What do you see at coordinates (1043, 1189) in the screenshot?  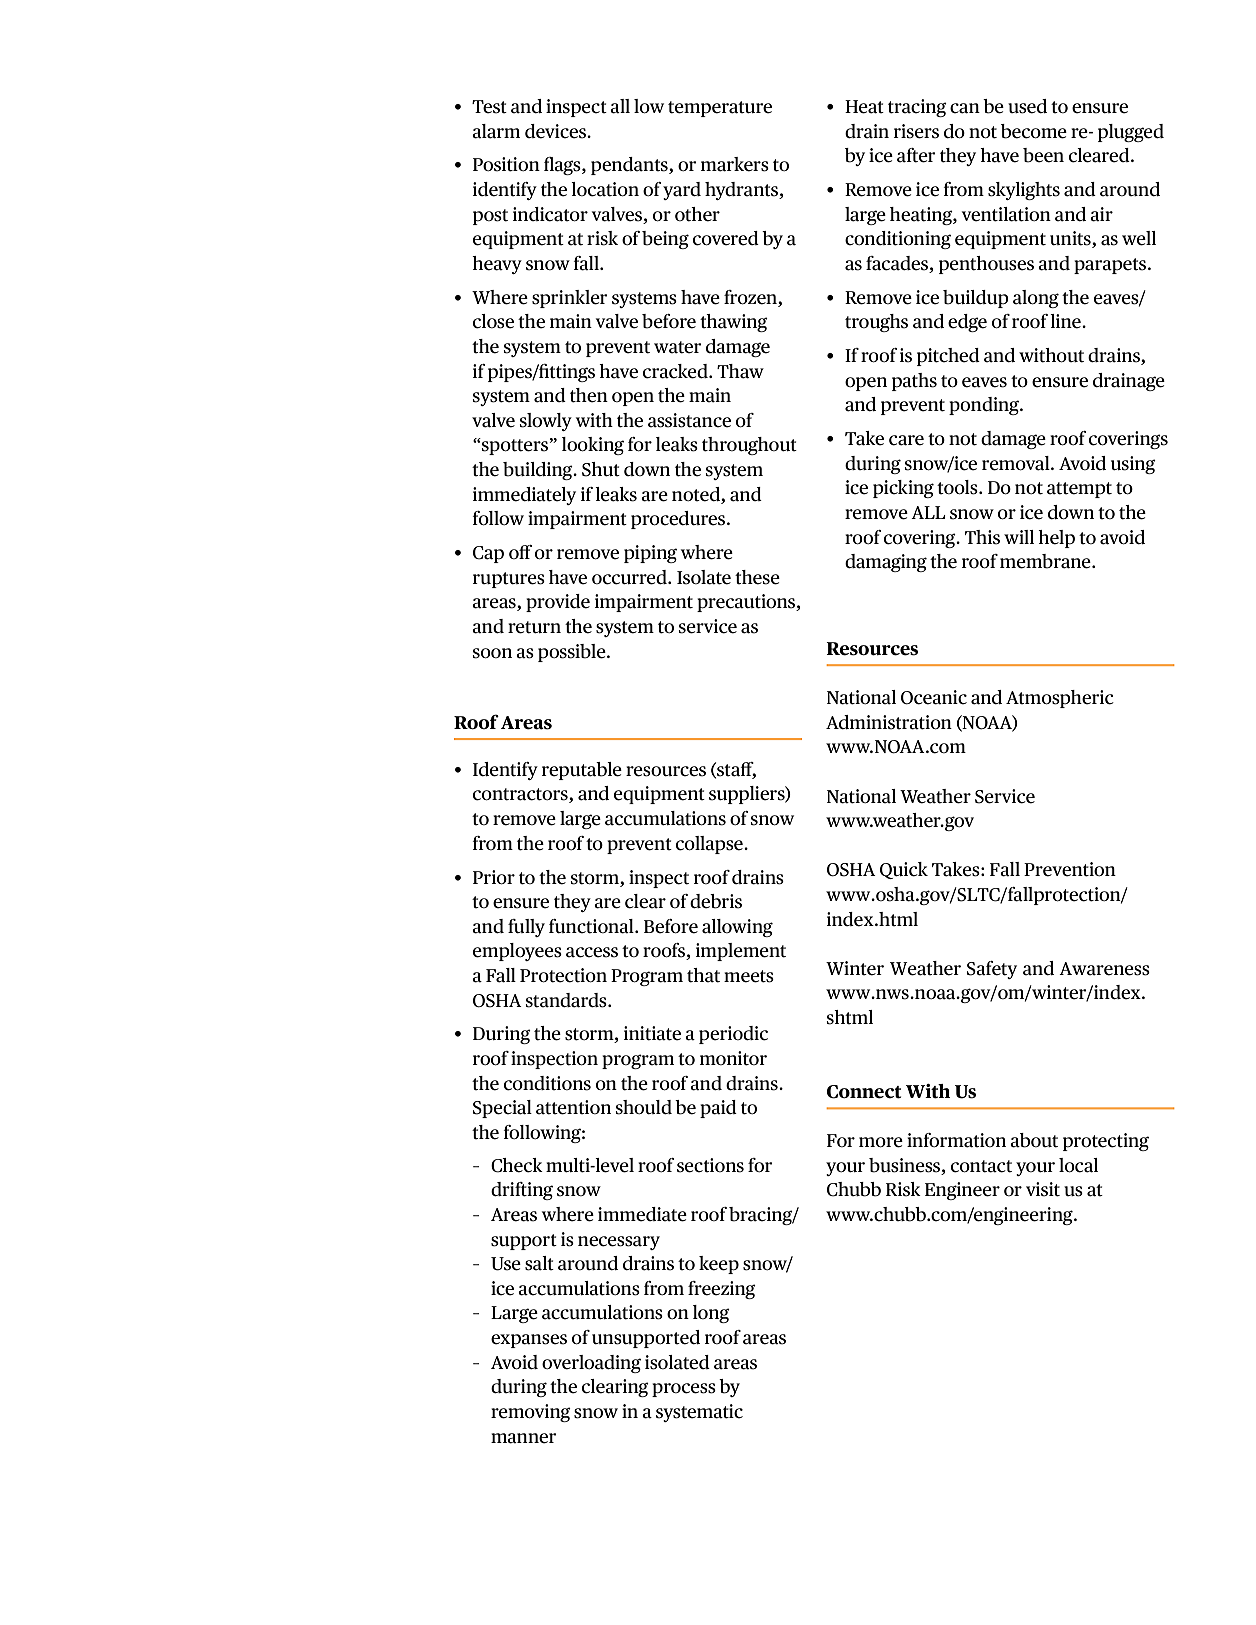 I see `visit` at bounding box center [1043, 1189].
